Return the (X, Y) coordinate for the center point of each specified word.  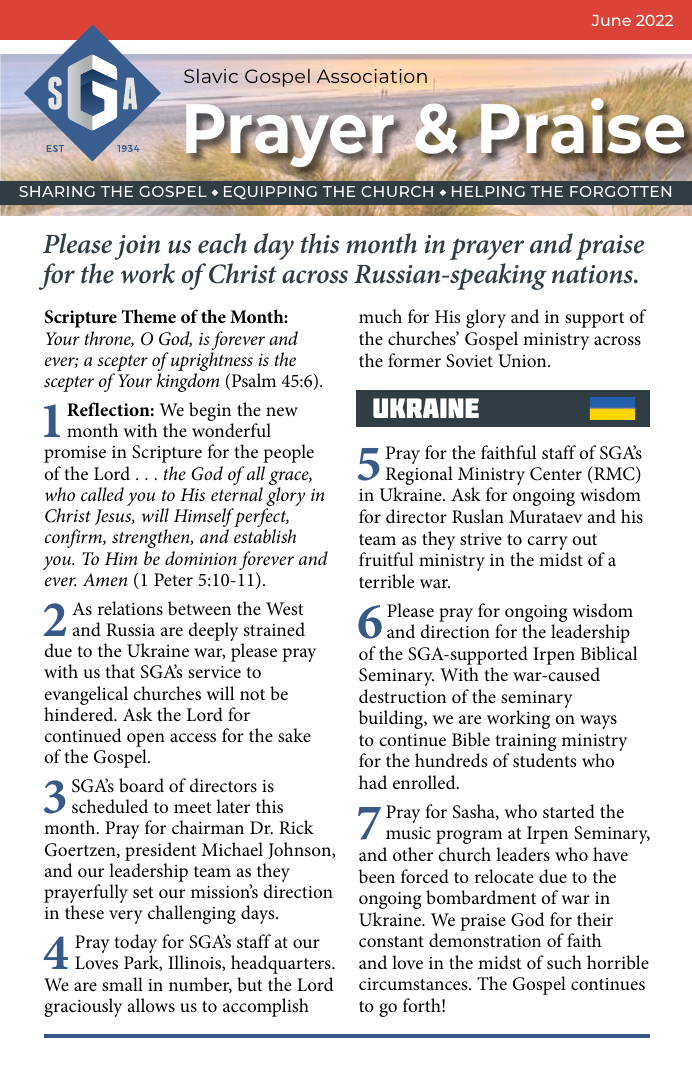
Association (372, 76)
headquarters (282, 964)
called (102, 494)
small (122, 984)
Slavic (211, 76)
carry (547, 543)
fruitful (386, 559)
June (611, 20)
